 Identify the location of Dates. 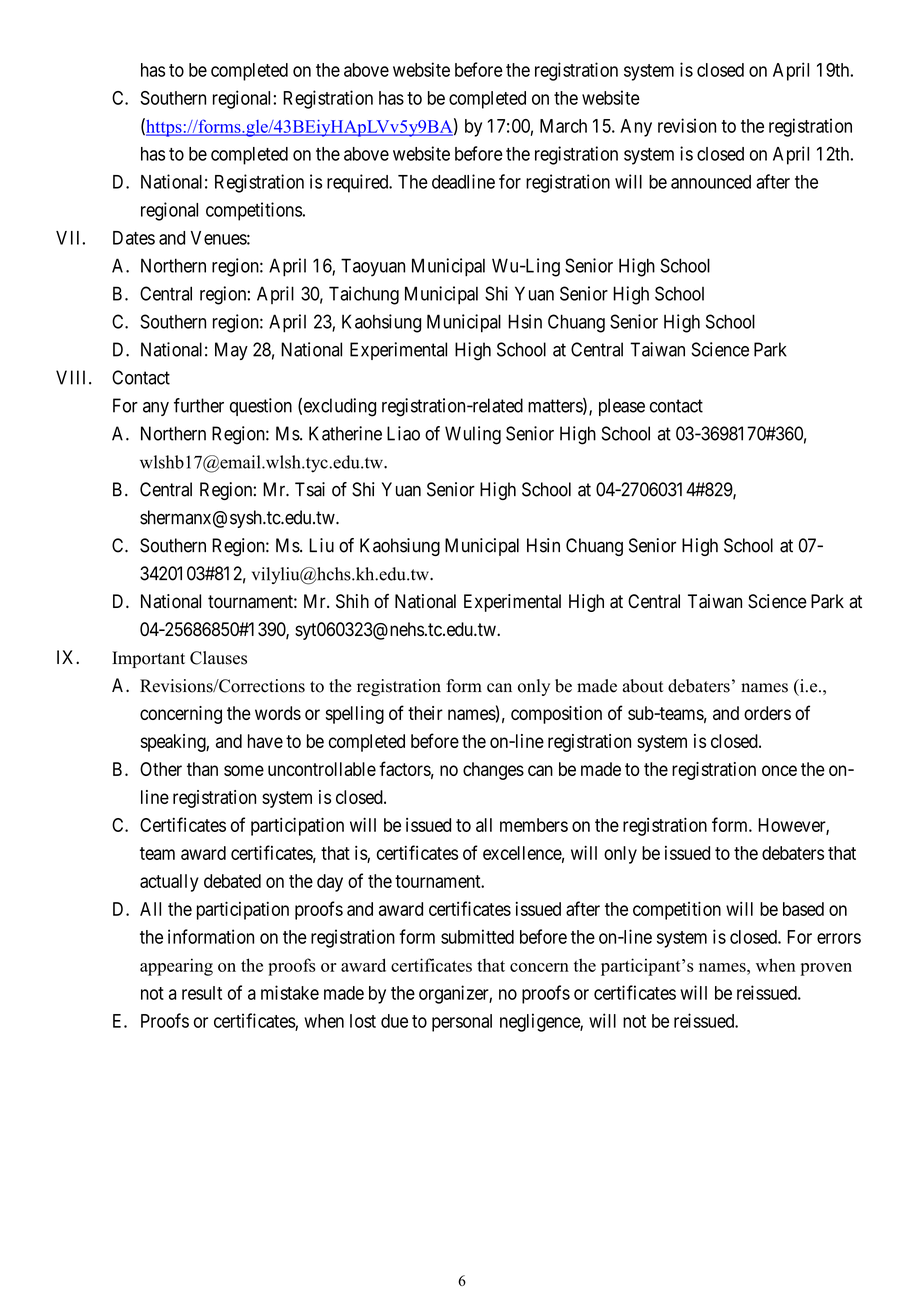
(134, 238).
